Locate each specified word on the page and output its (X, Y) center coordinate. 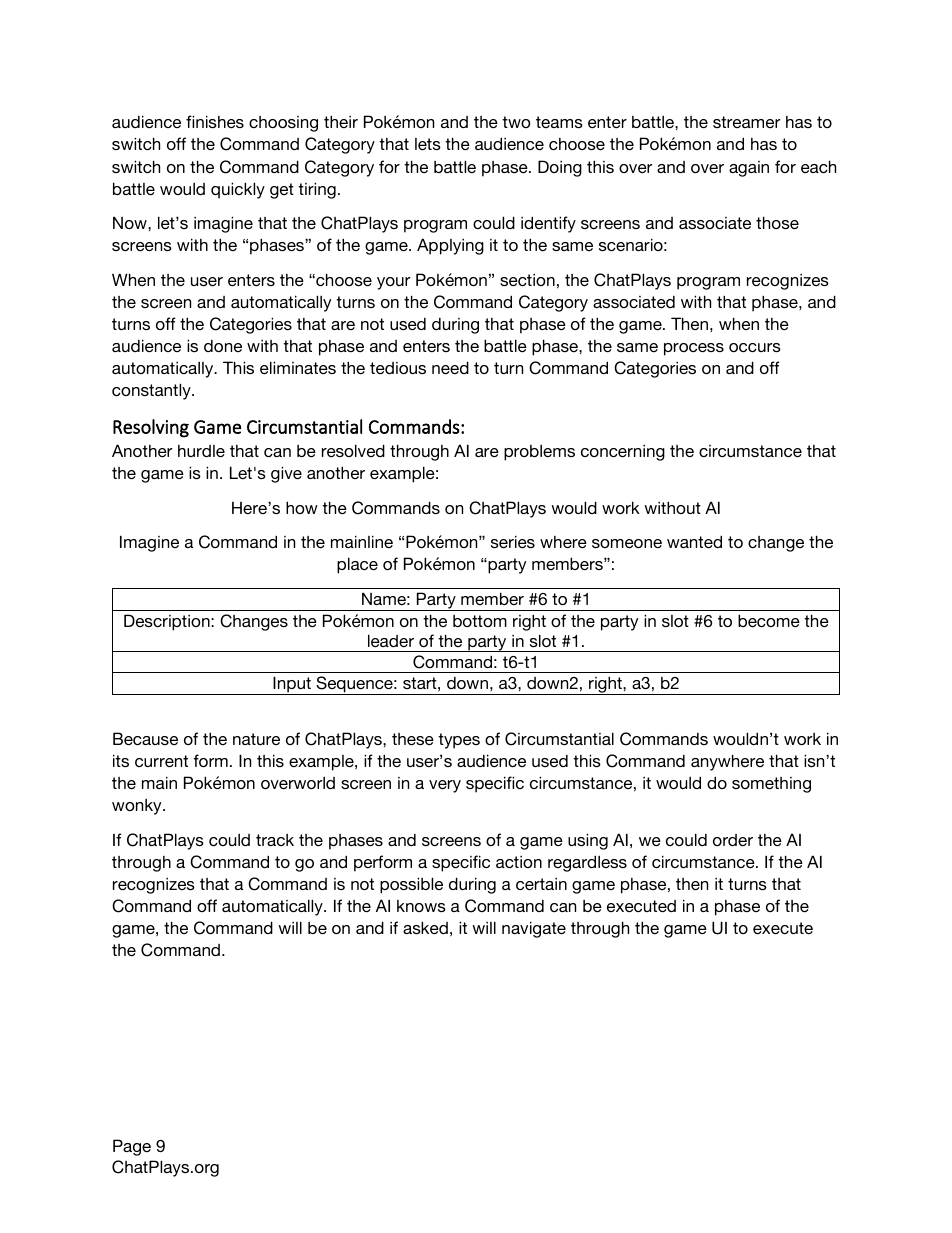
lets (428, 144)
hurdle (201, 451)
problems (539, 453)
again (749, 169)
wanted (694, 541)
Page (132, 1147)
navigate (534, 929)
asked (425, 927)
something (771, 785)
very (445, 786)
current (161, 761)
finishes (215, 121)
